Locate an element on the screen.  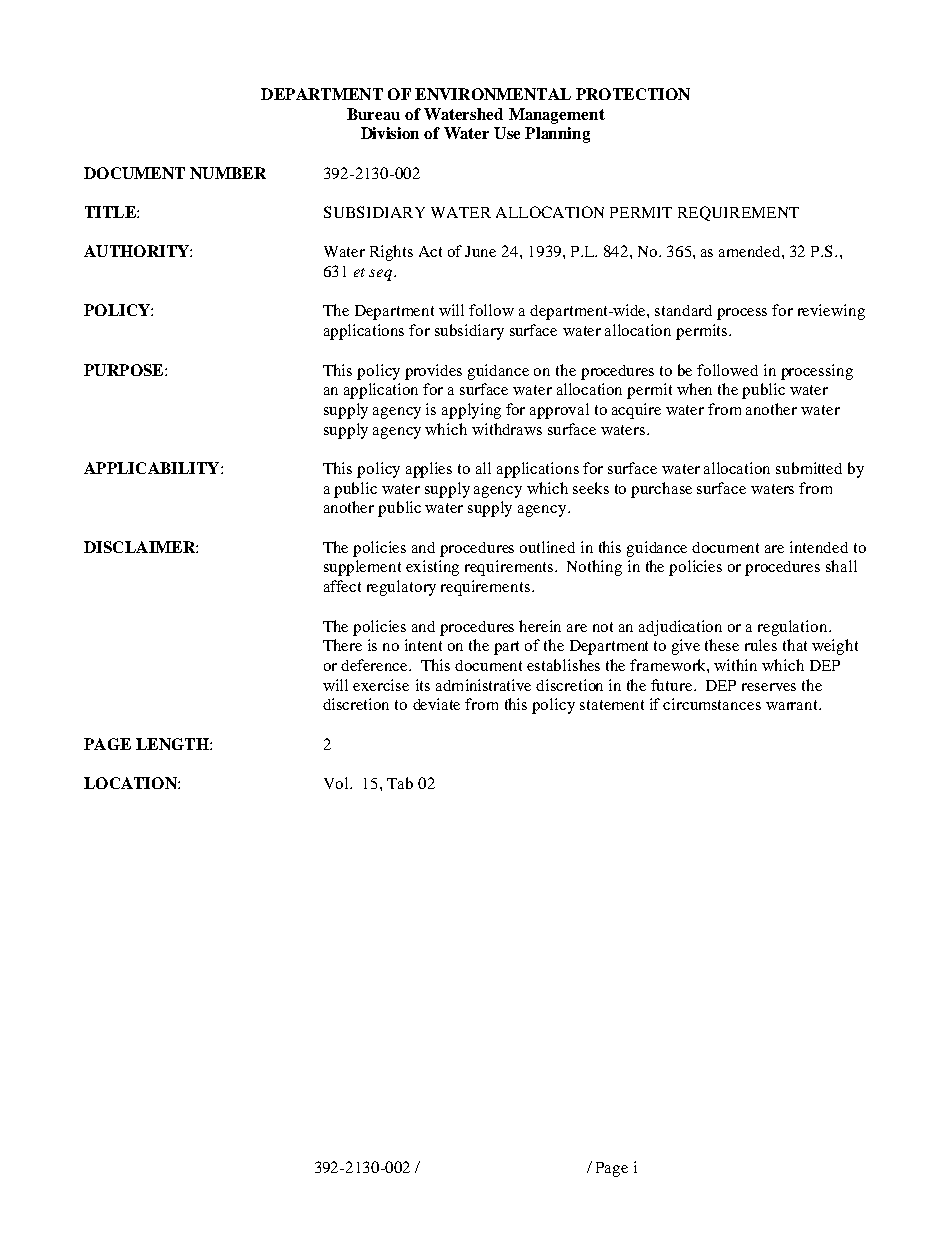
applies is located at coordinates (429, 470).
